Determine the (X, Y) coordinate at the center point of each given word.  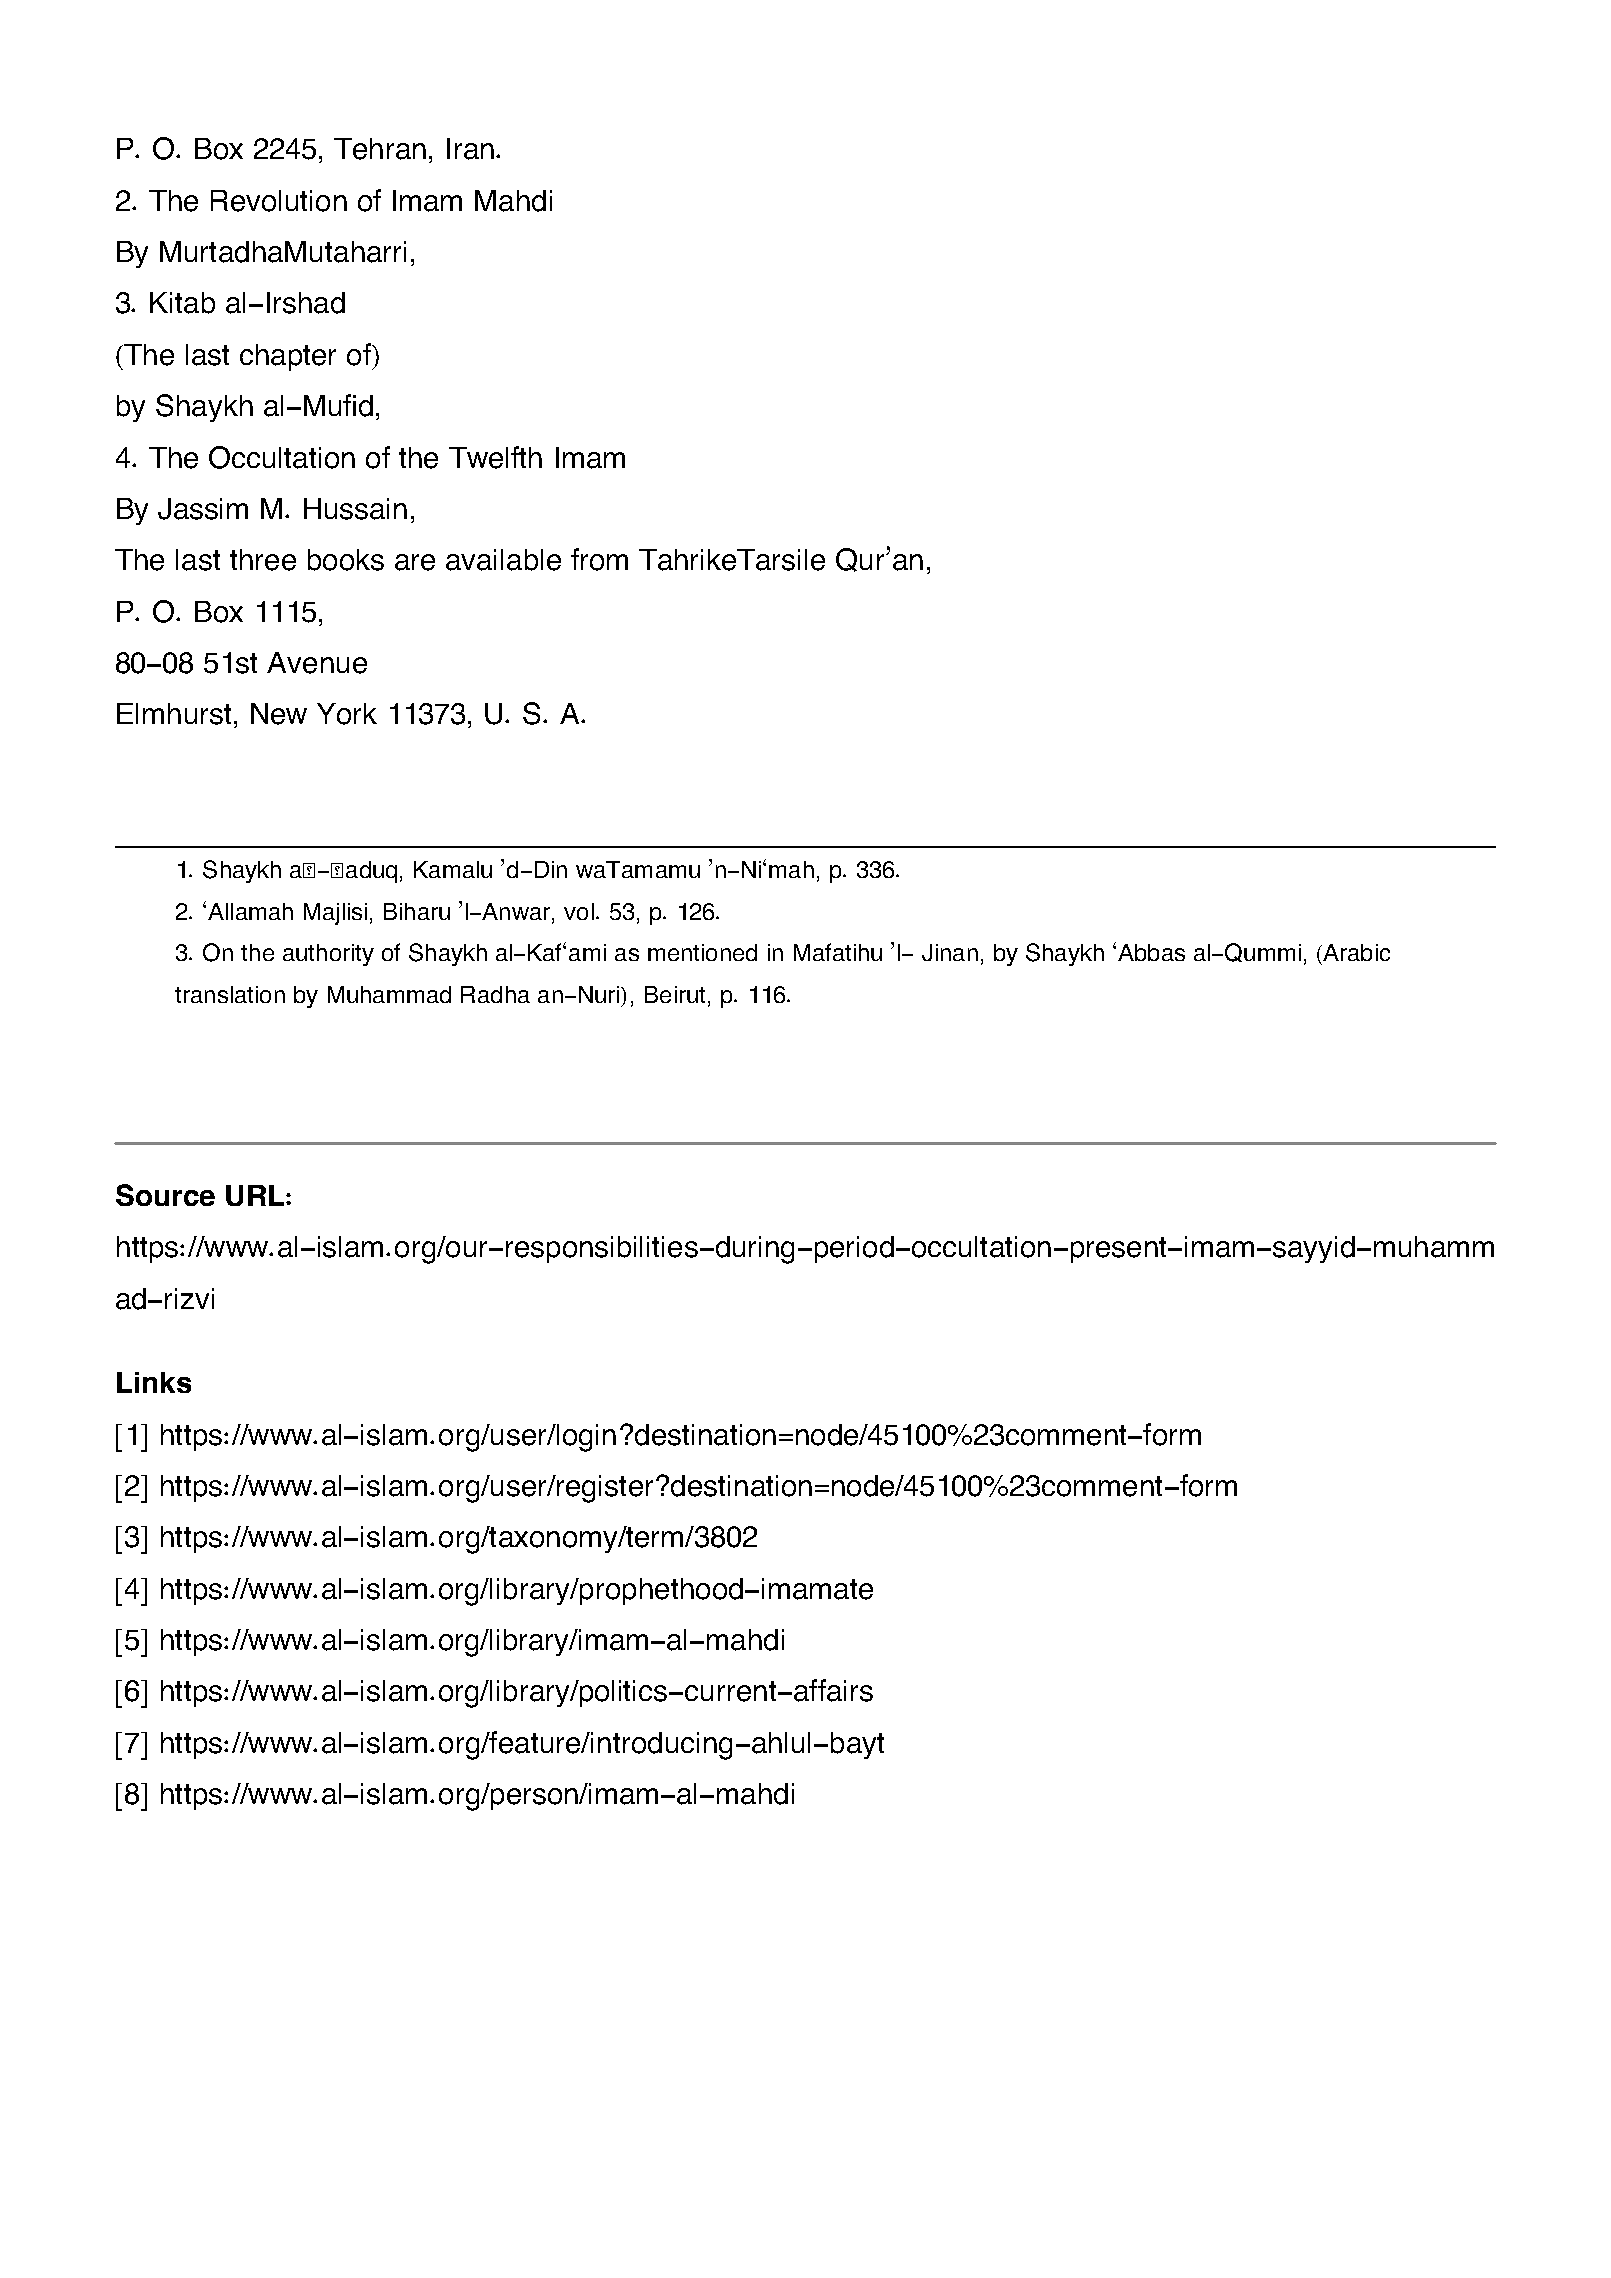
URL (256, 1195)
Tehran (380, 149)
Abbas (1151, 952)
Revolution (279, 201)
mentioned (702, 952)
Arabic (1355, 952)
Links (154, 1382)
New (279, 714)
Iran (470, 149)
